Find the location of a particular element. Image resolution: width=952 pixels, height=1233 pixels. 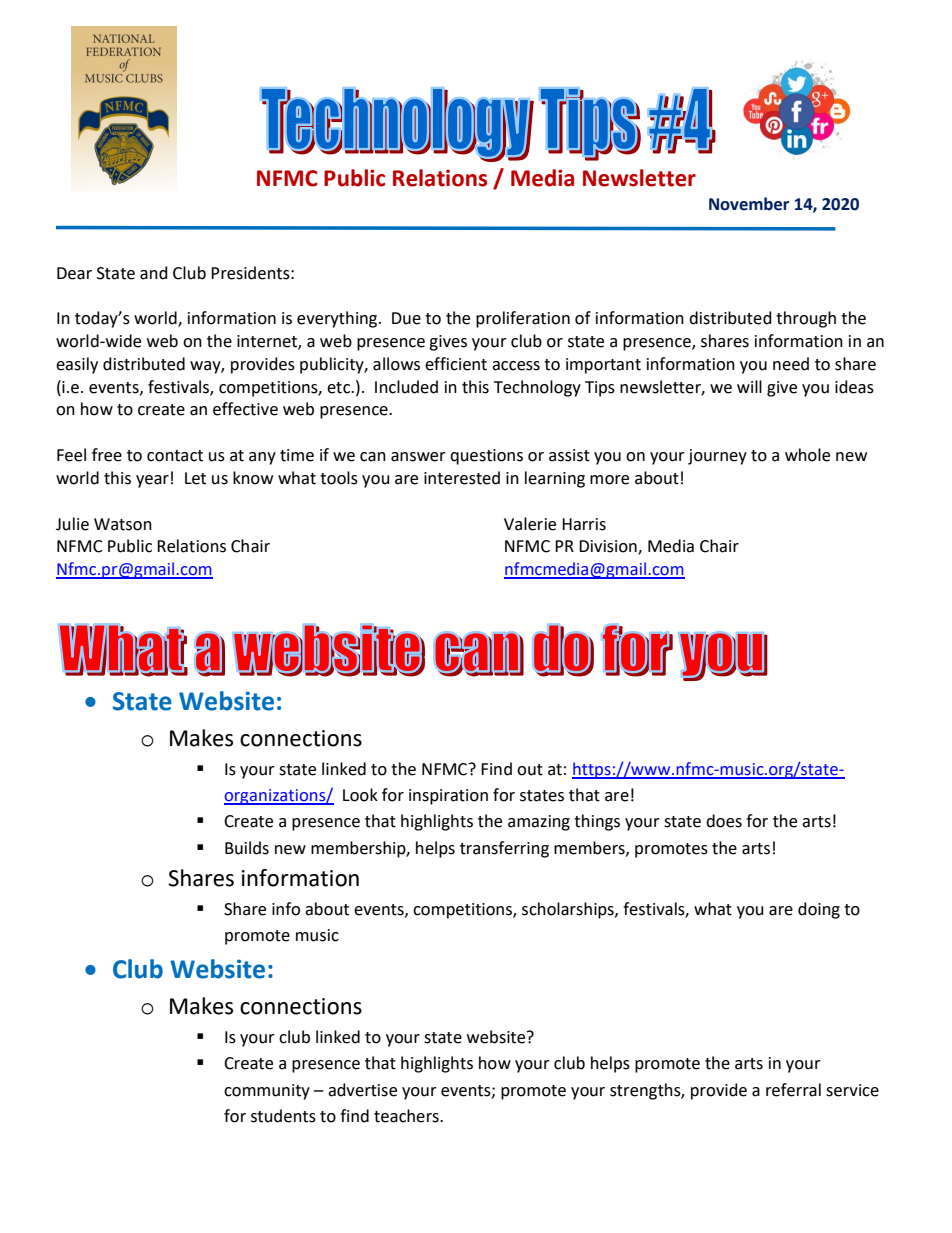

Watson is located at coordinates (123, 524).
